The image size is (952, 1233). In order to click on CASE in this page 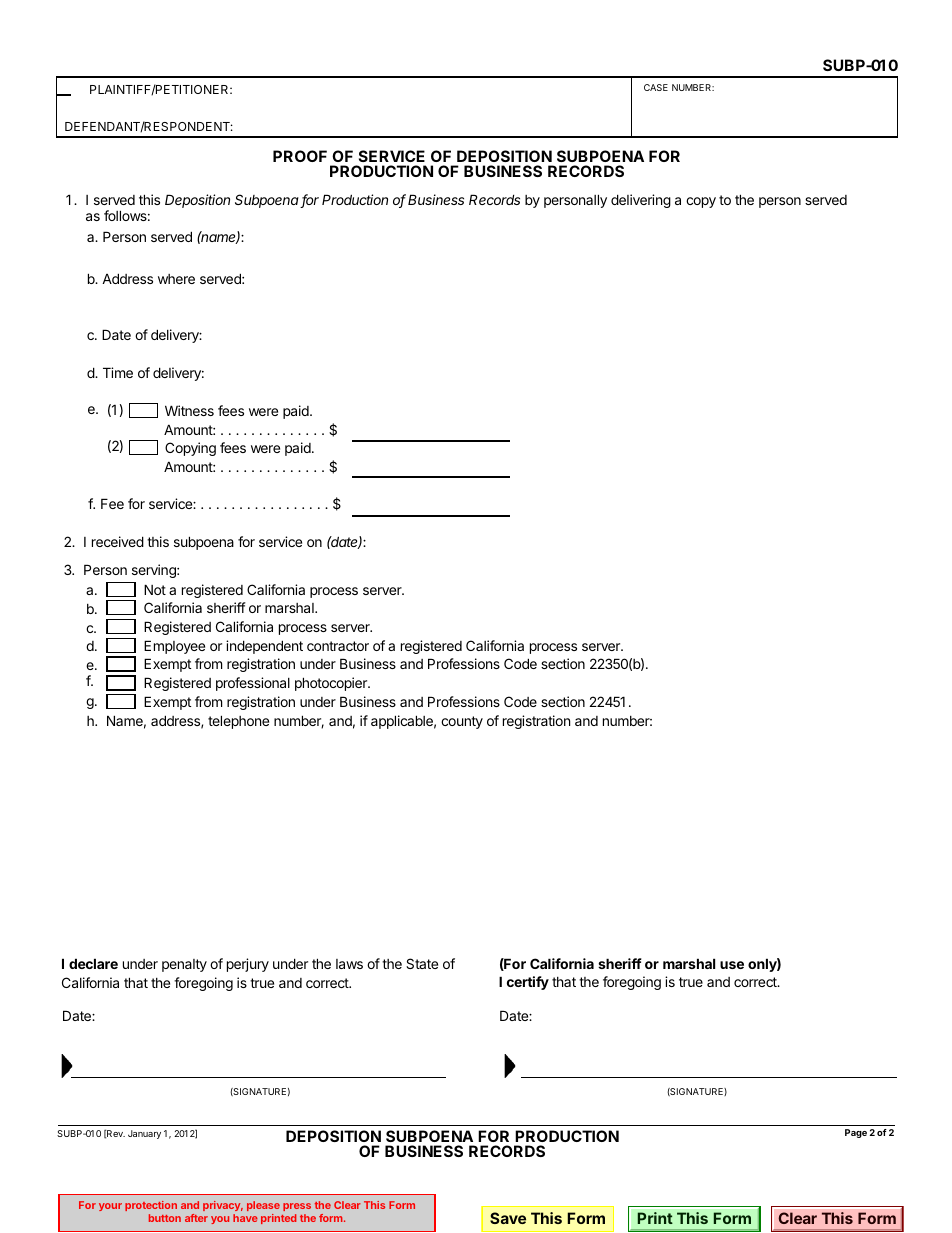, I will do `click(656, 87)`.
